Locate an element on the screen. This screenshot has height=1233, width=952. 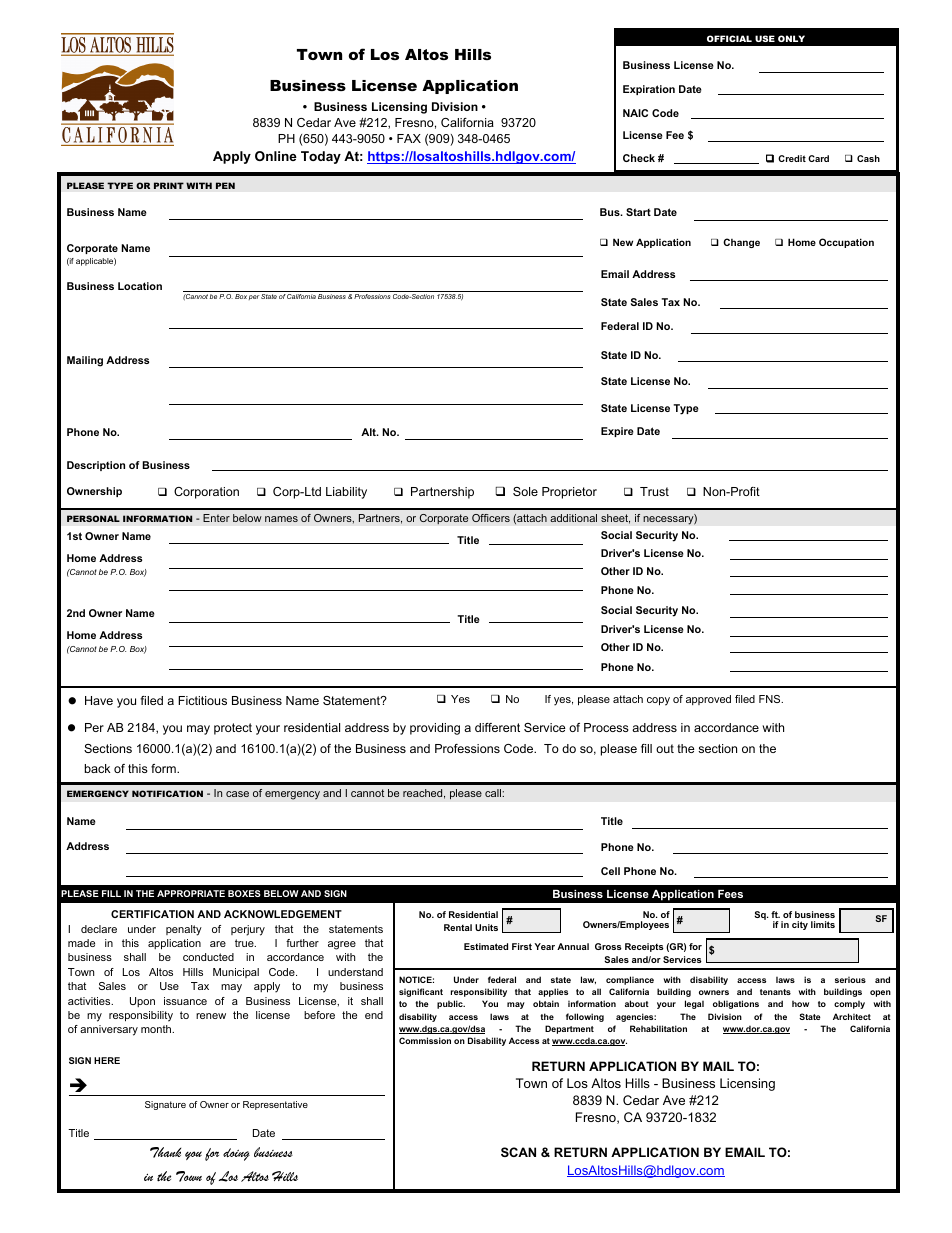
FAX is located at coordinates (409, 138).
